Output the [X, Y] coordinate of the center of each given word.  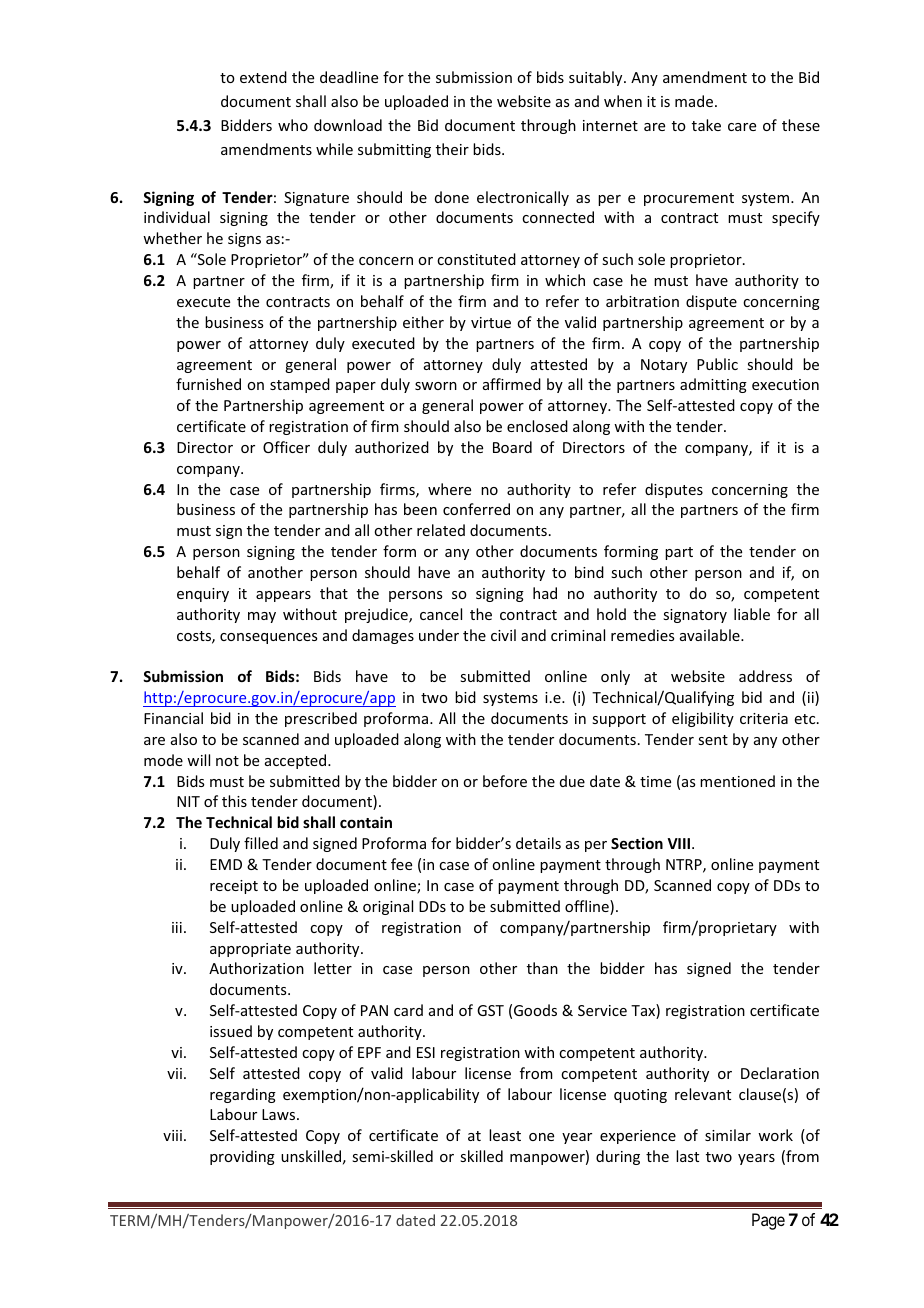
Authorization [256, 968]
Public [717, 364]
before [505, 781]
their [452, 149]
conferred [476, 509]
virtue [491, 322]
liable [752, 614]
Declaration [780, 1073]
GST [490, 1010]
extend [263, 77]
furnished [208, 384]
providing [242, 1157]
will [198, 760]
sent [713, 740]
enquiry [203, 595]
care [742, 127]
